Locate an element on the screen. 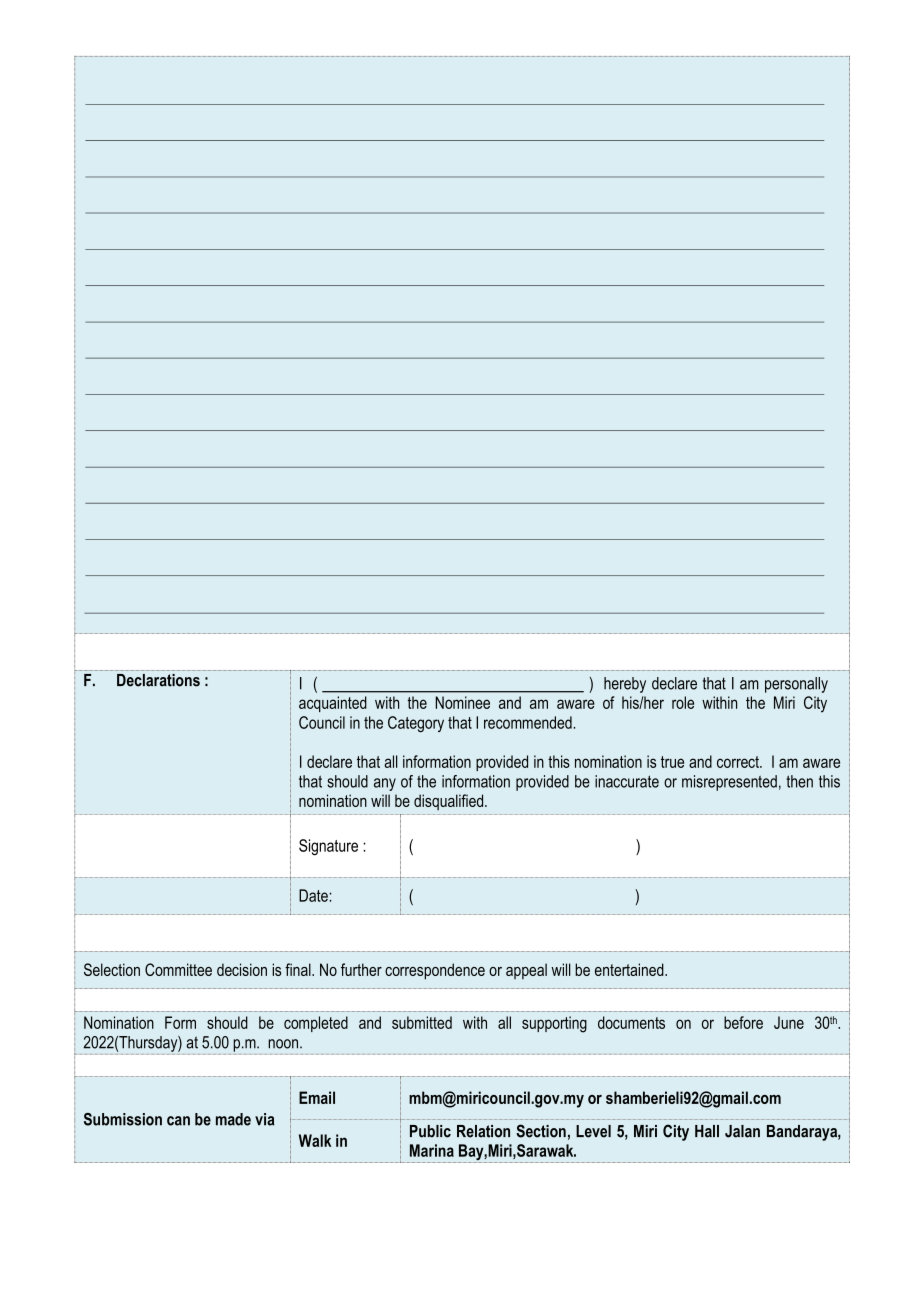  before is located at coordinates (743, 1022).
